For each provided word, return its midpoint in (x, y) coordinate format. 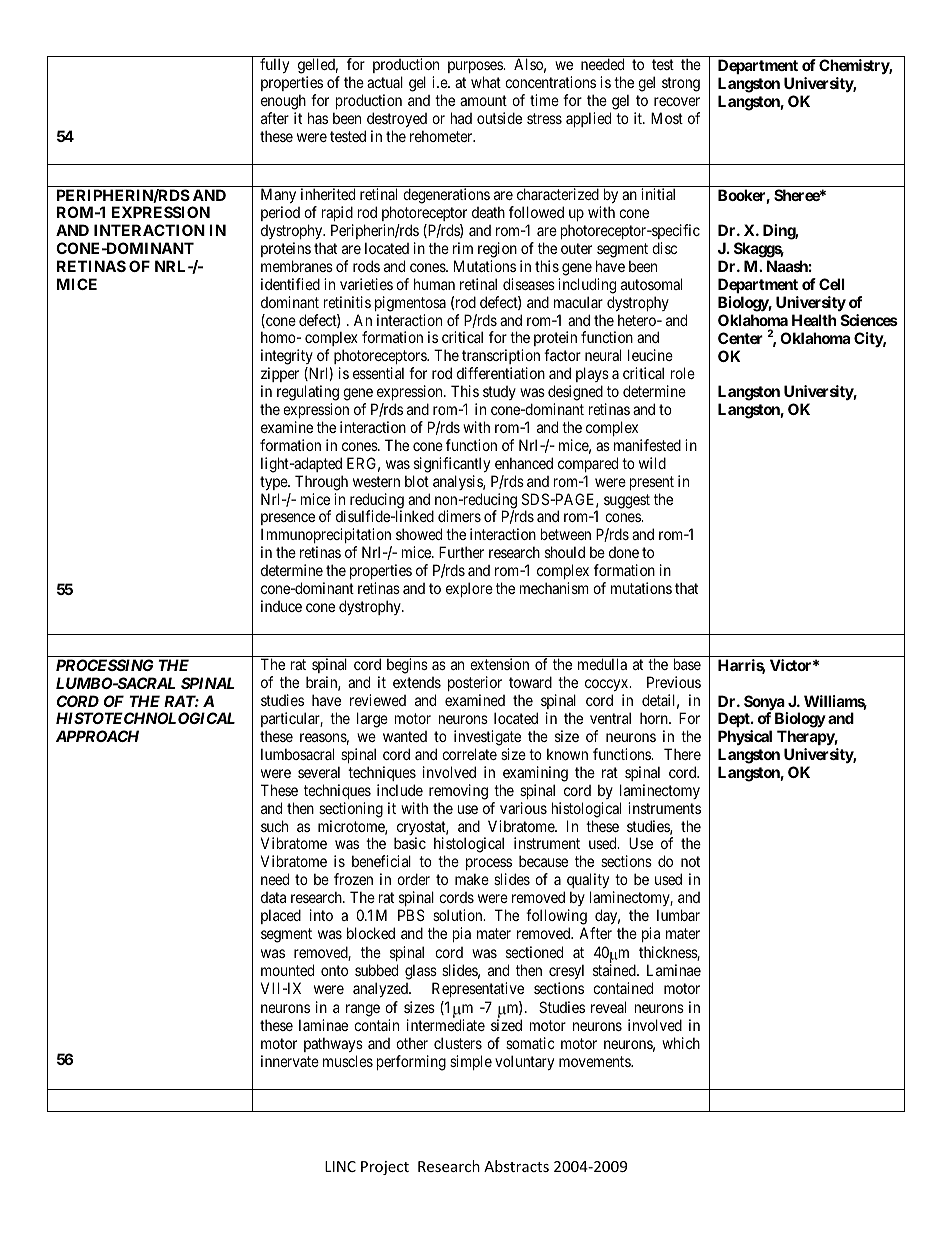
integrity (287, 358)
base (687, 664)
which (681, 1043)
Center (740, 338)
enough (283, 103)
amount (483, 100)
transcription (501, 358)
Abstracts (516, 1166)
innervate (290, 1061)
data (273, 897)
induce (281, 606)
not (690, 861)
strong (681, 84)
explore (469, 589)
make (472, 879)
